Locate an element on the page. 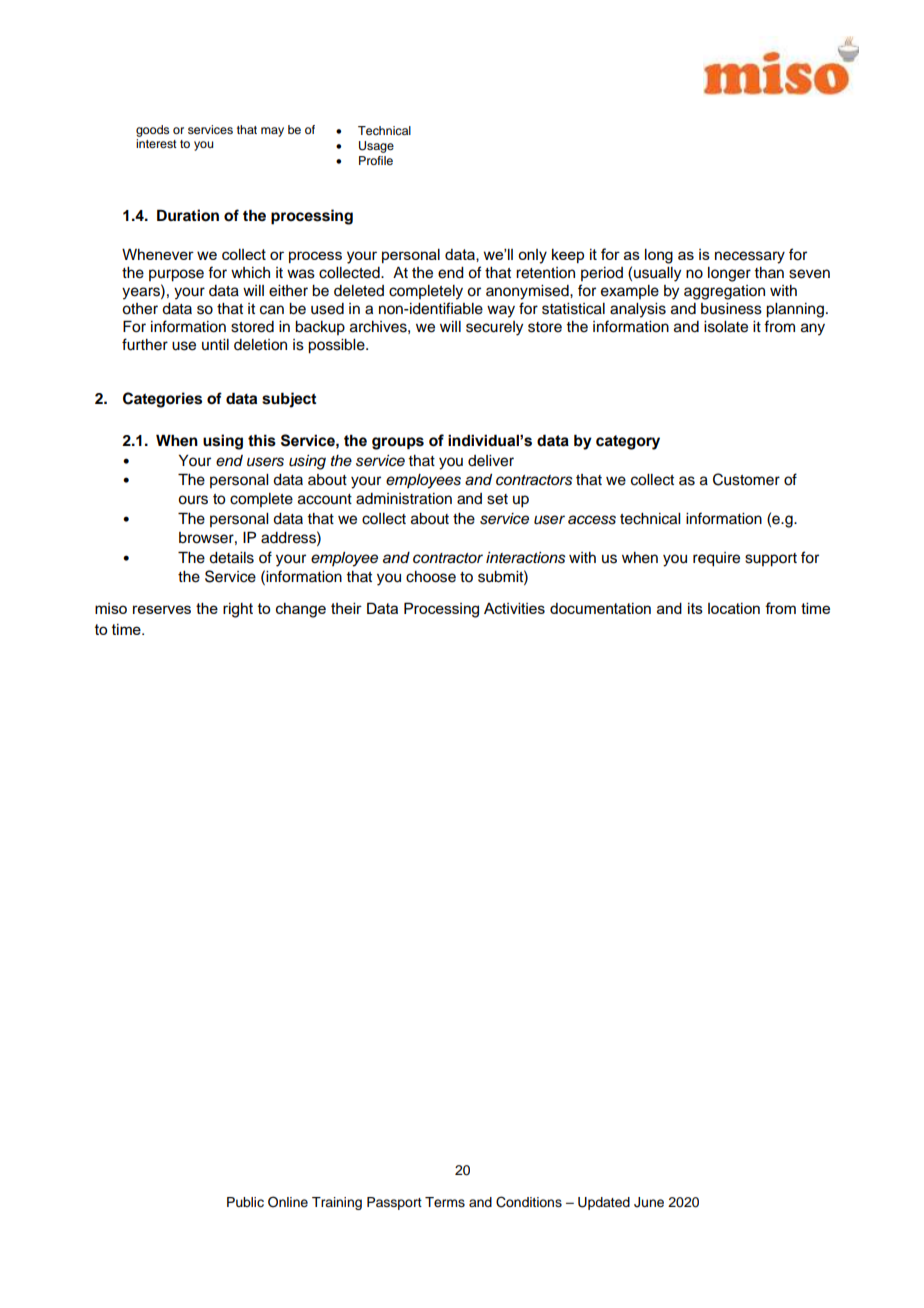 Image resolution: width=924 pixels, height=1308 pixels. Activities is located at coordinates (514, 608).
